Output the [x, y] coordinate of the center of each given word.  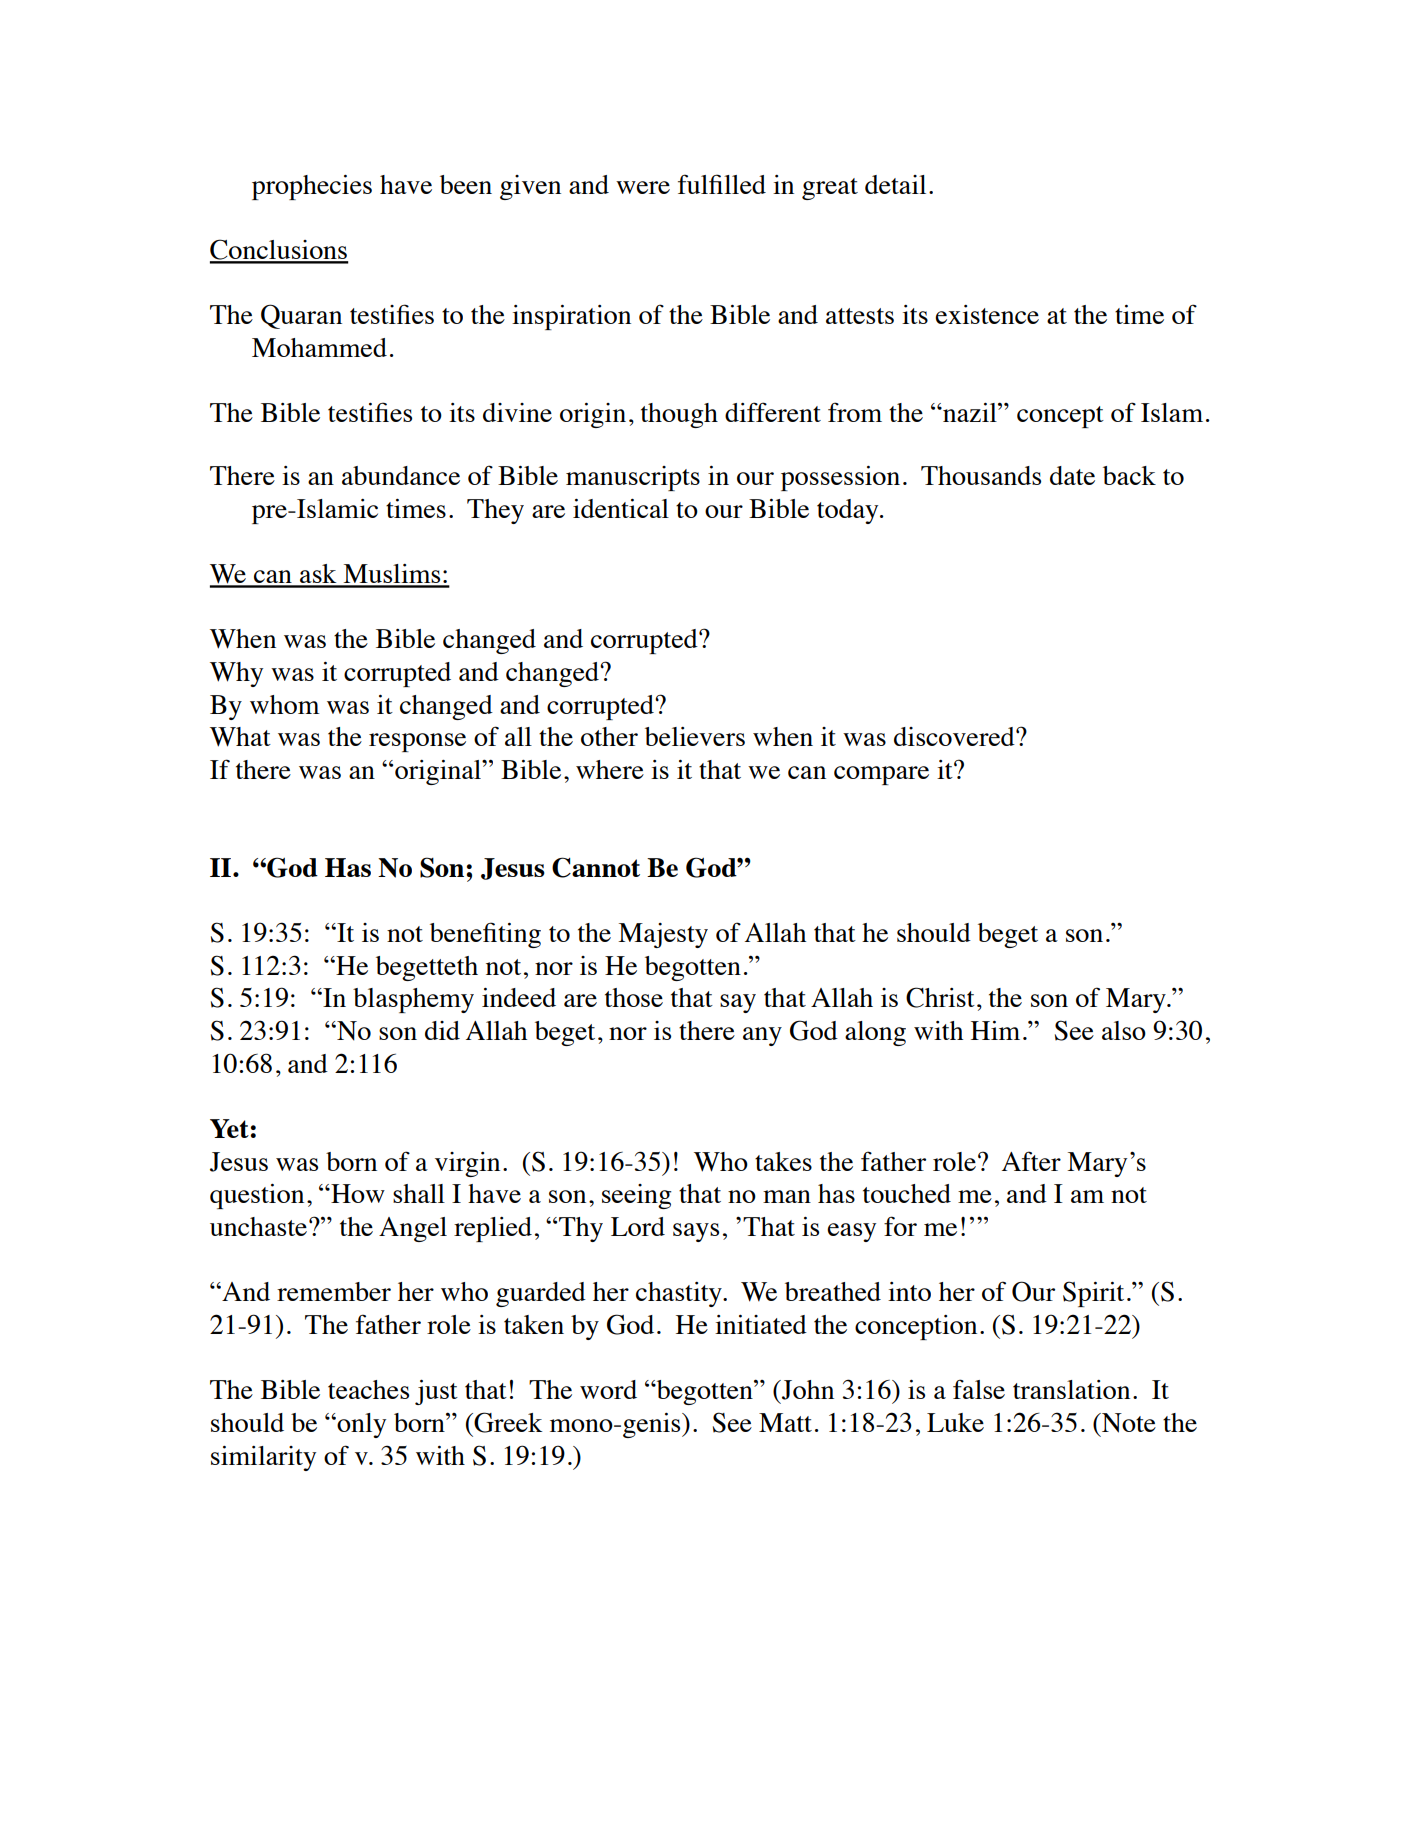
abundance [401, 475]
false [979, 1389]
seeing [637, 1196]
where [610, 769]
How [357, 1193]
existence [987, 314]
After [1031, 1161]
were [643, 187]
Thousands [981, 475]
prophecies [312, 187]
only [361, 1425]
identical [621, 508]
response [417, 742]
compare [881, 775]
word [608, 1389]
